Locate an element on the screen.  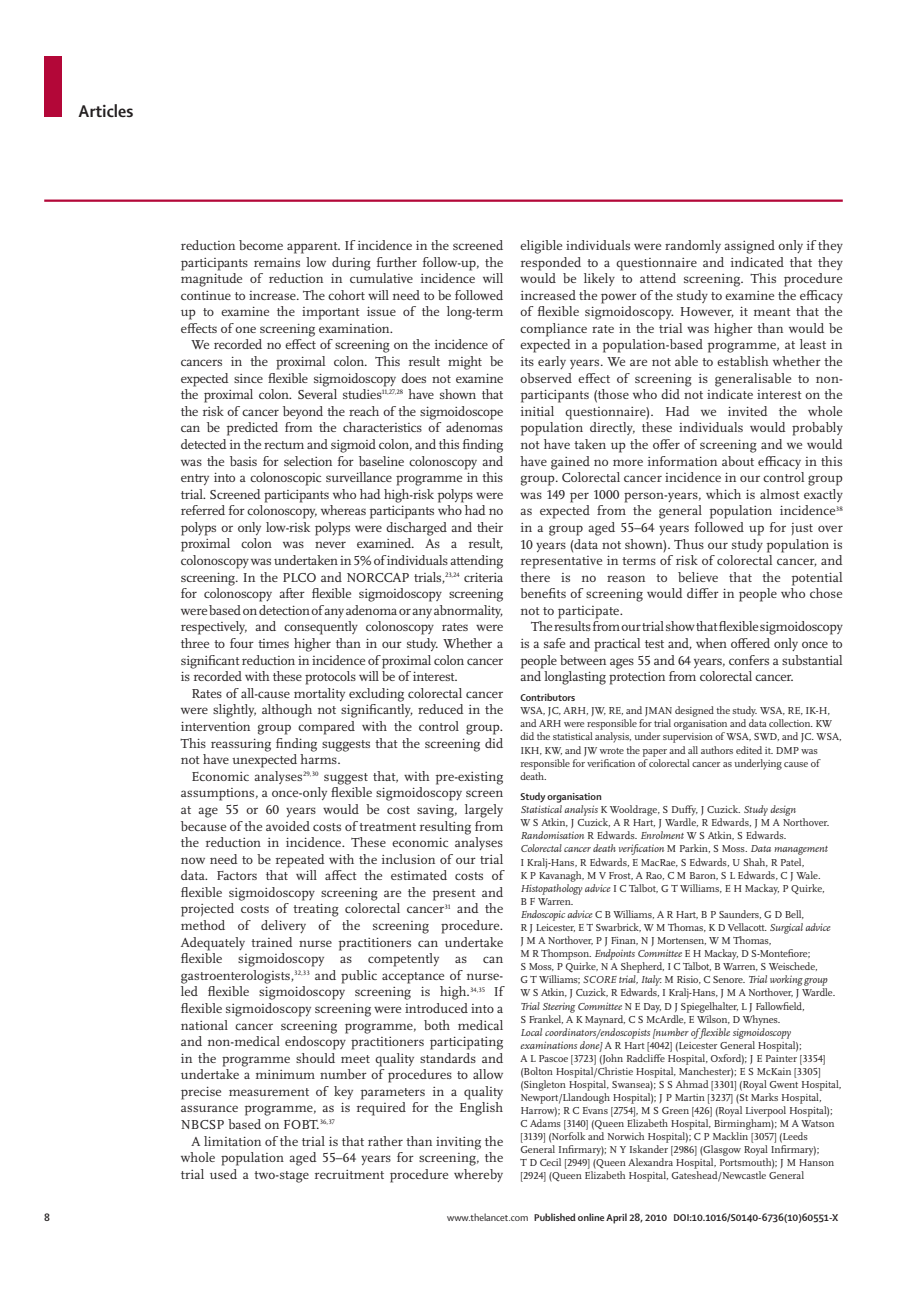
confers is located at coordinates (749, 660).
